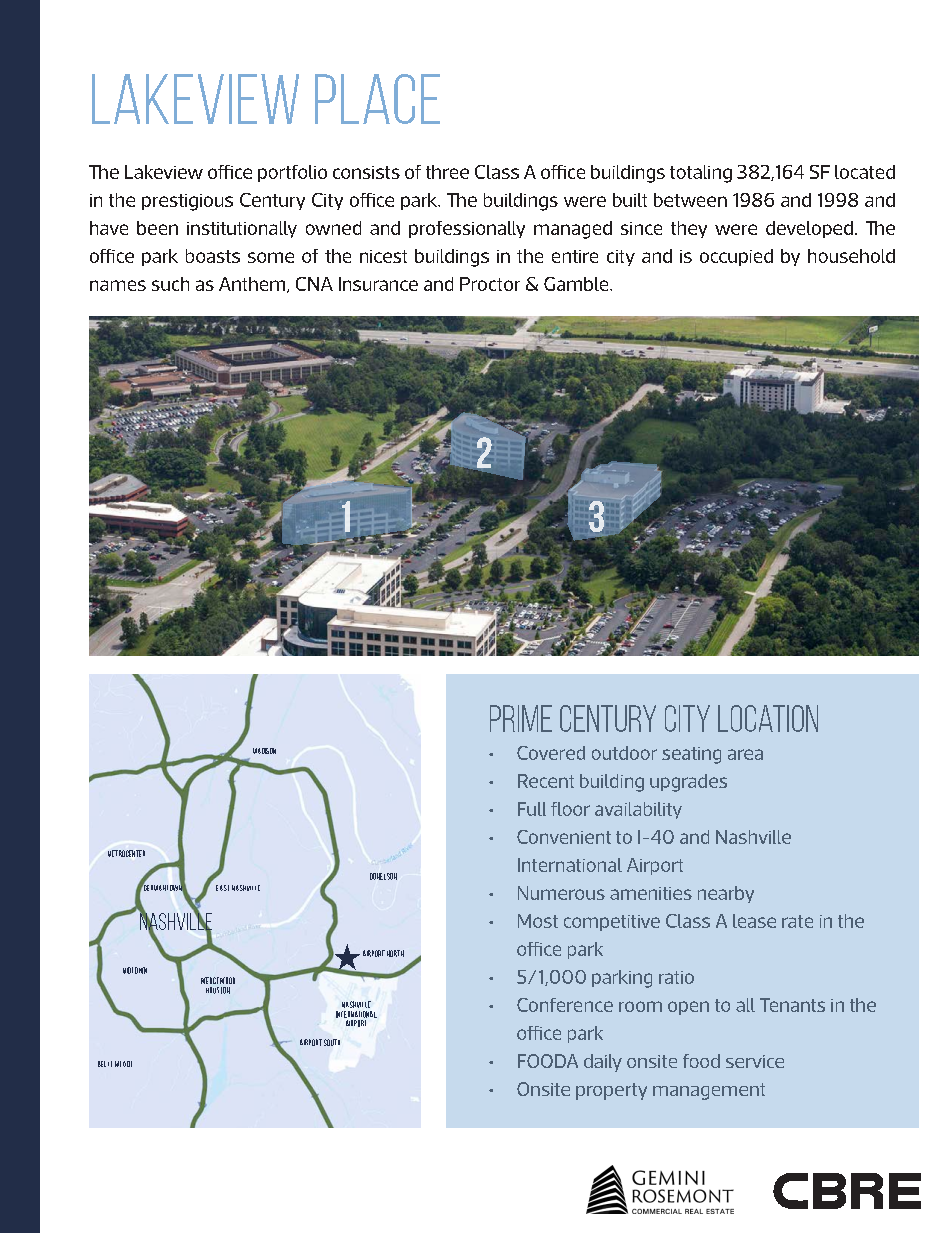 Image resolution: width=952 pixels, height=1233 pixels. I want to click on three, so click(447, 172).
